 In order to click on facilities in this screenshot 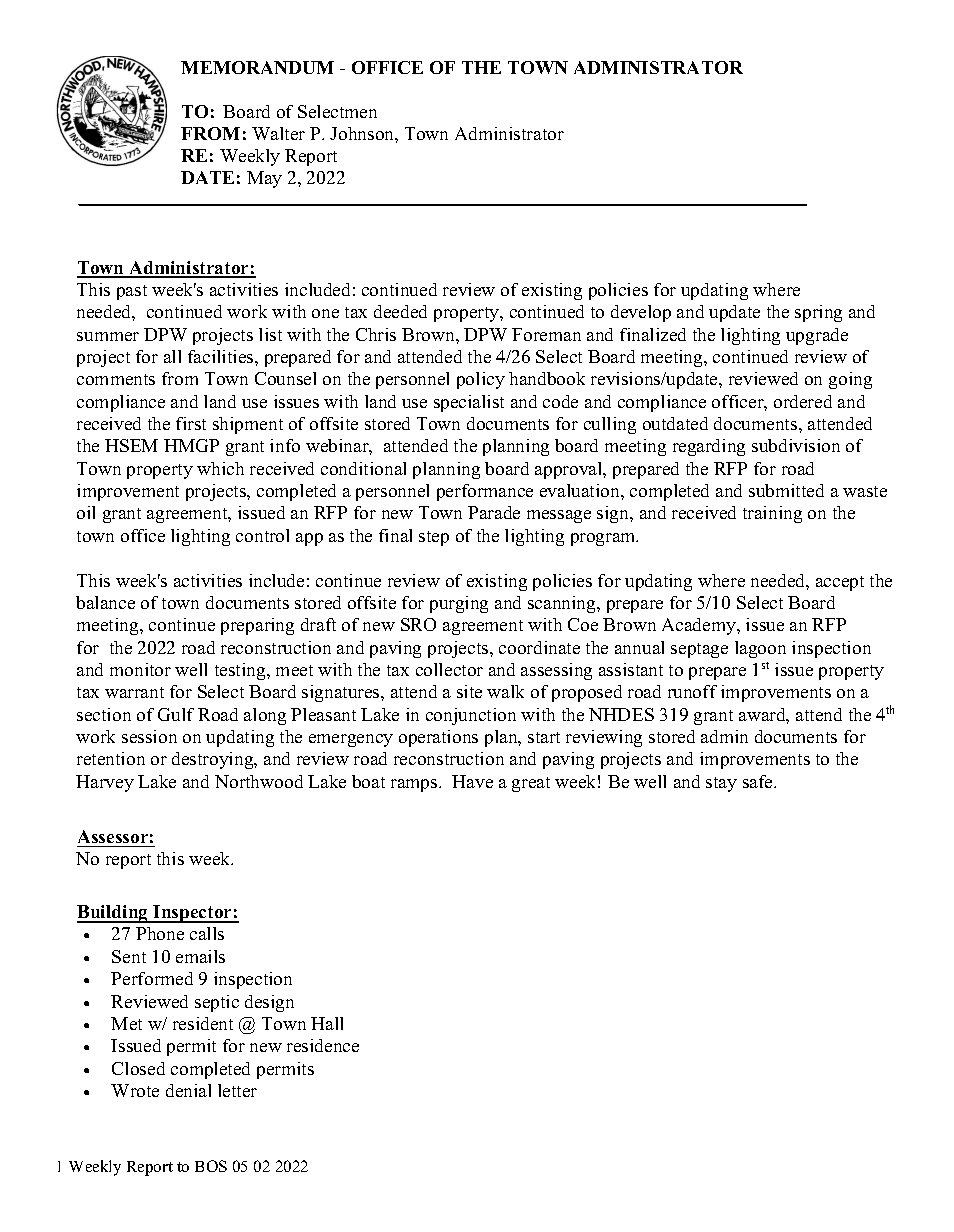, I will do `click(222, 356)`.
